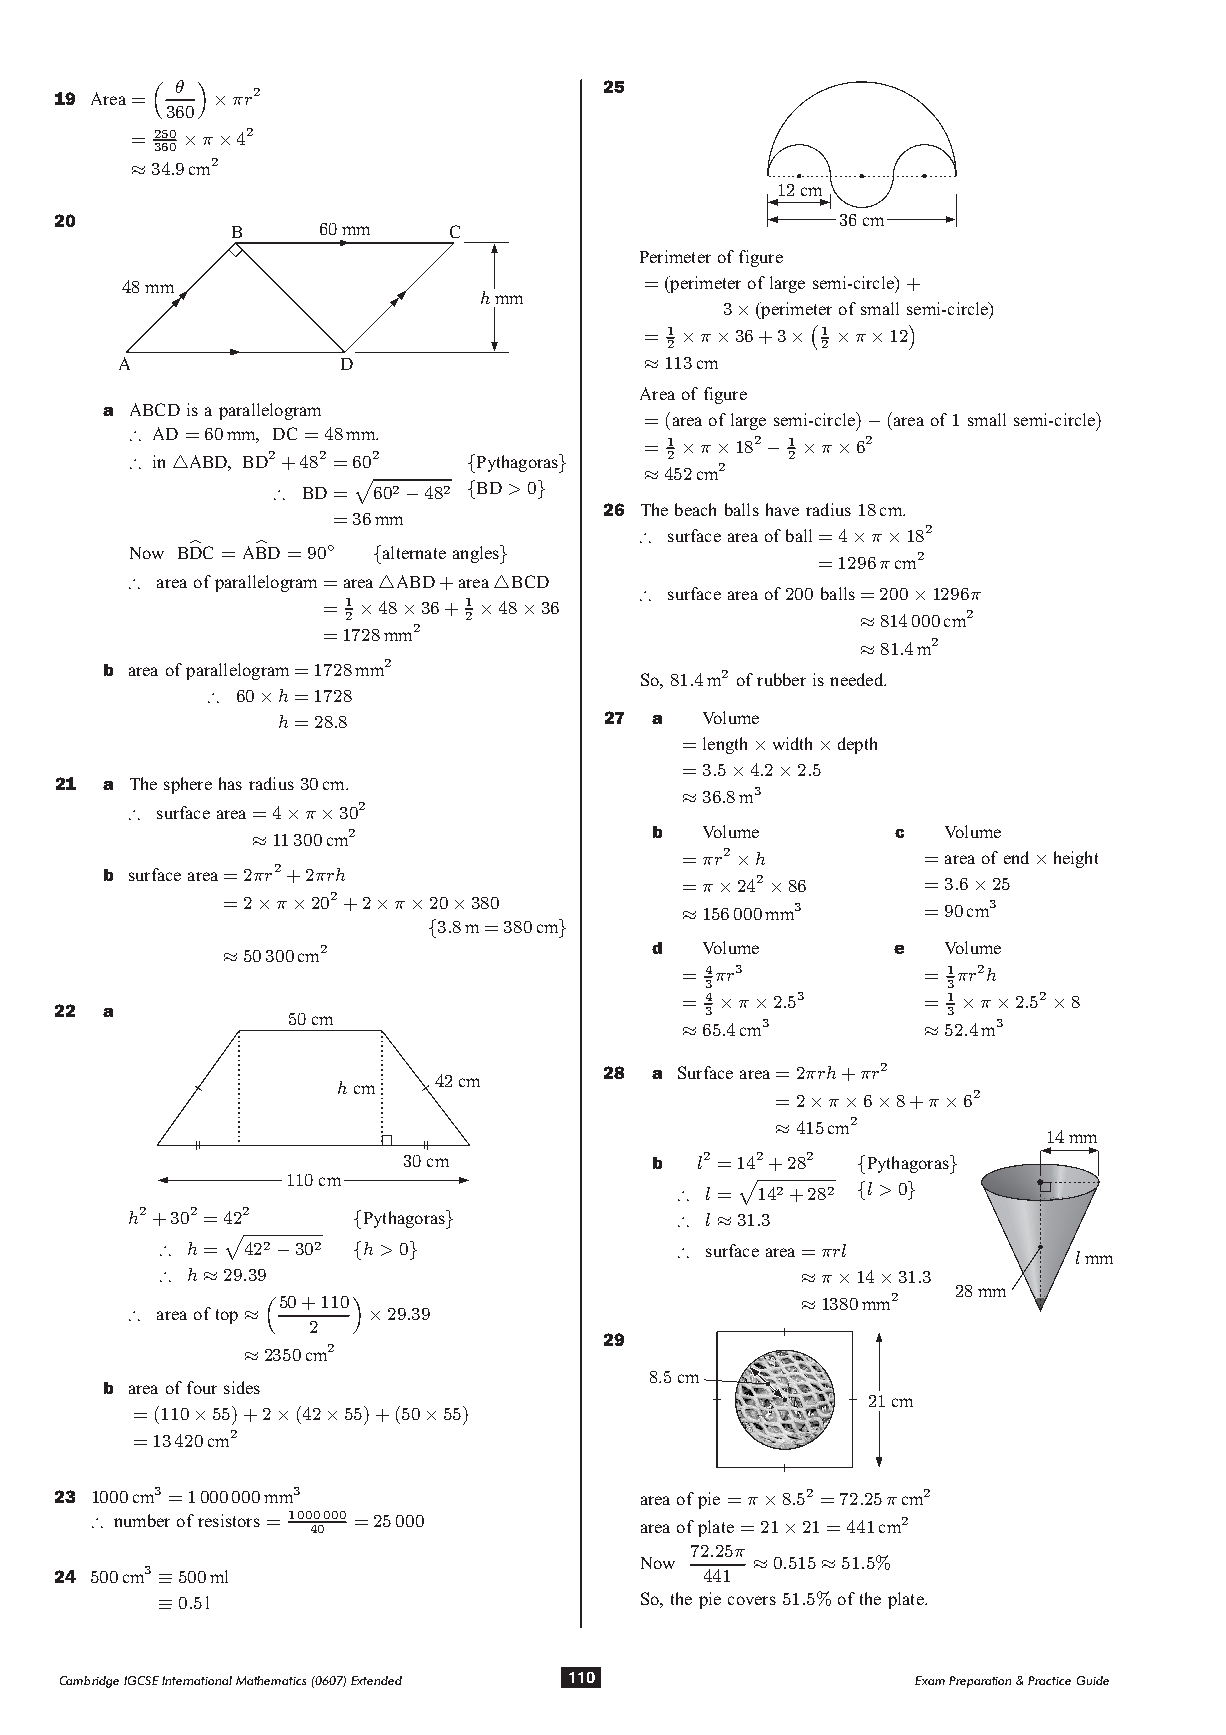 The width and height of the image is (1226, 1735). Describe the element at coordinates (782, 509) in the image. I see `have` at that location.
